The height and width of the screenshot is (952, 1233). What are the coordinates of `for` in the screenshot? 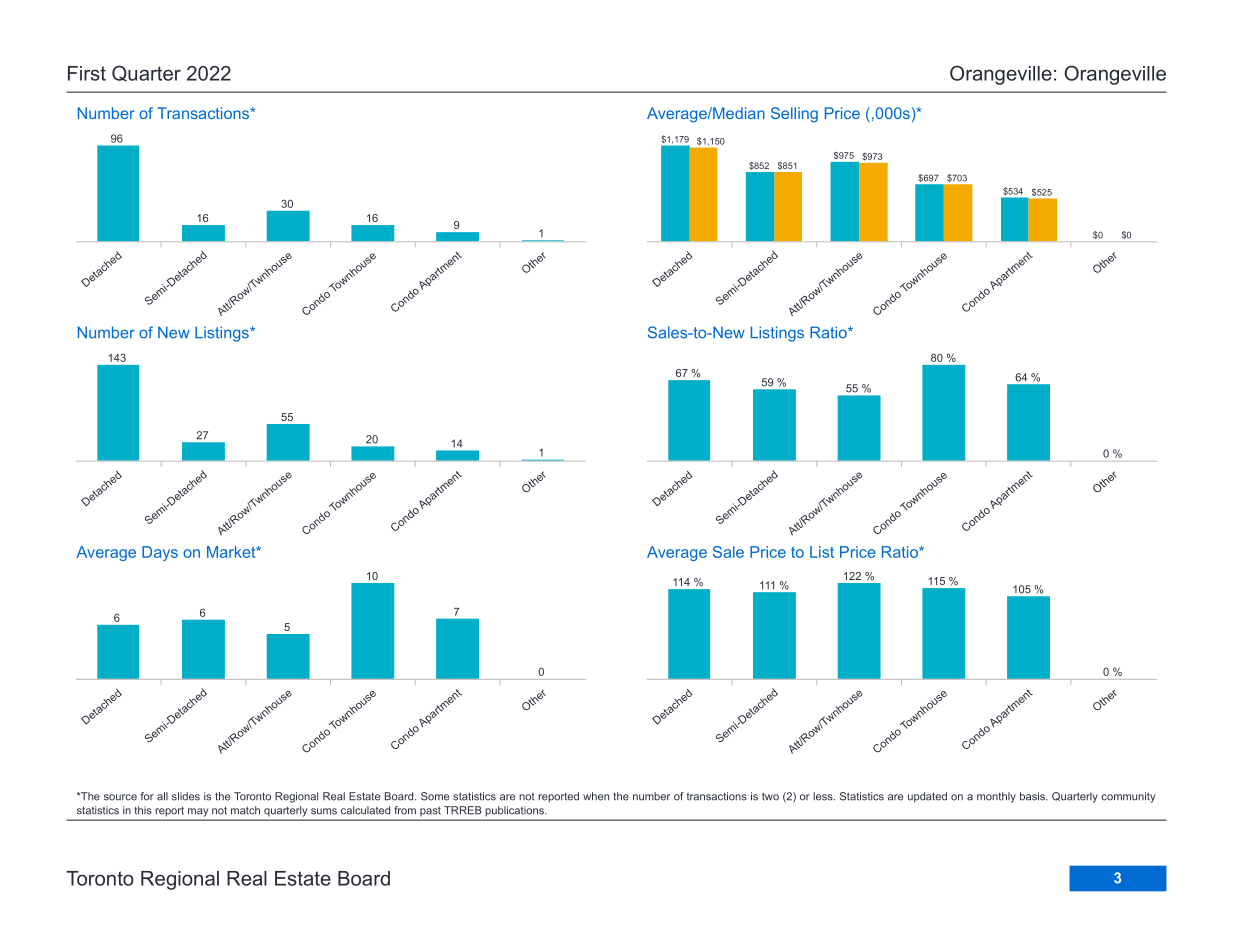 It's located at (147, 796).
